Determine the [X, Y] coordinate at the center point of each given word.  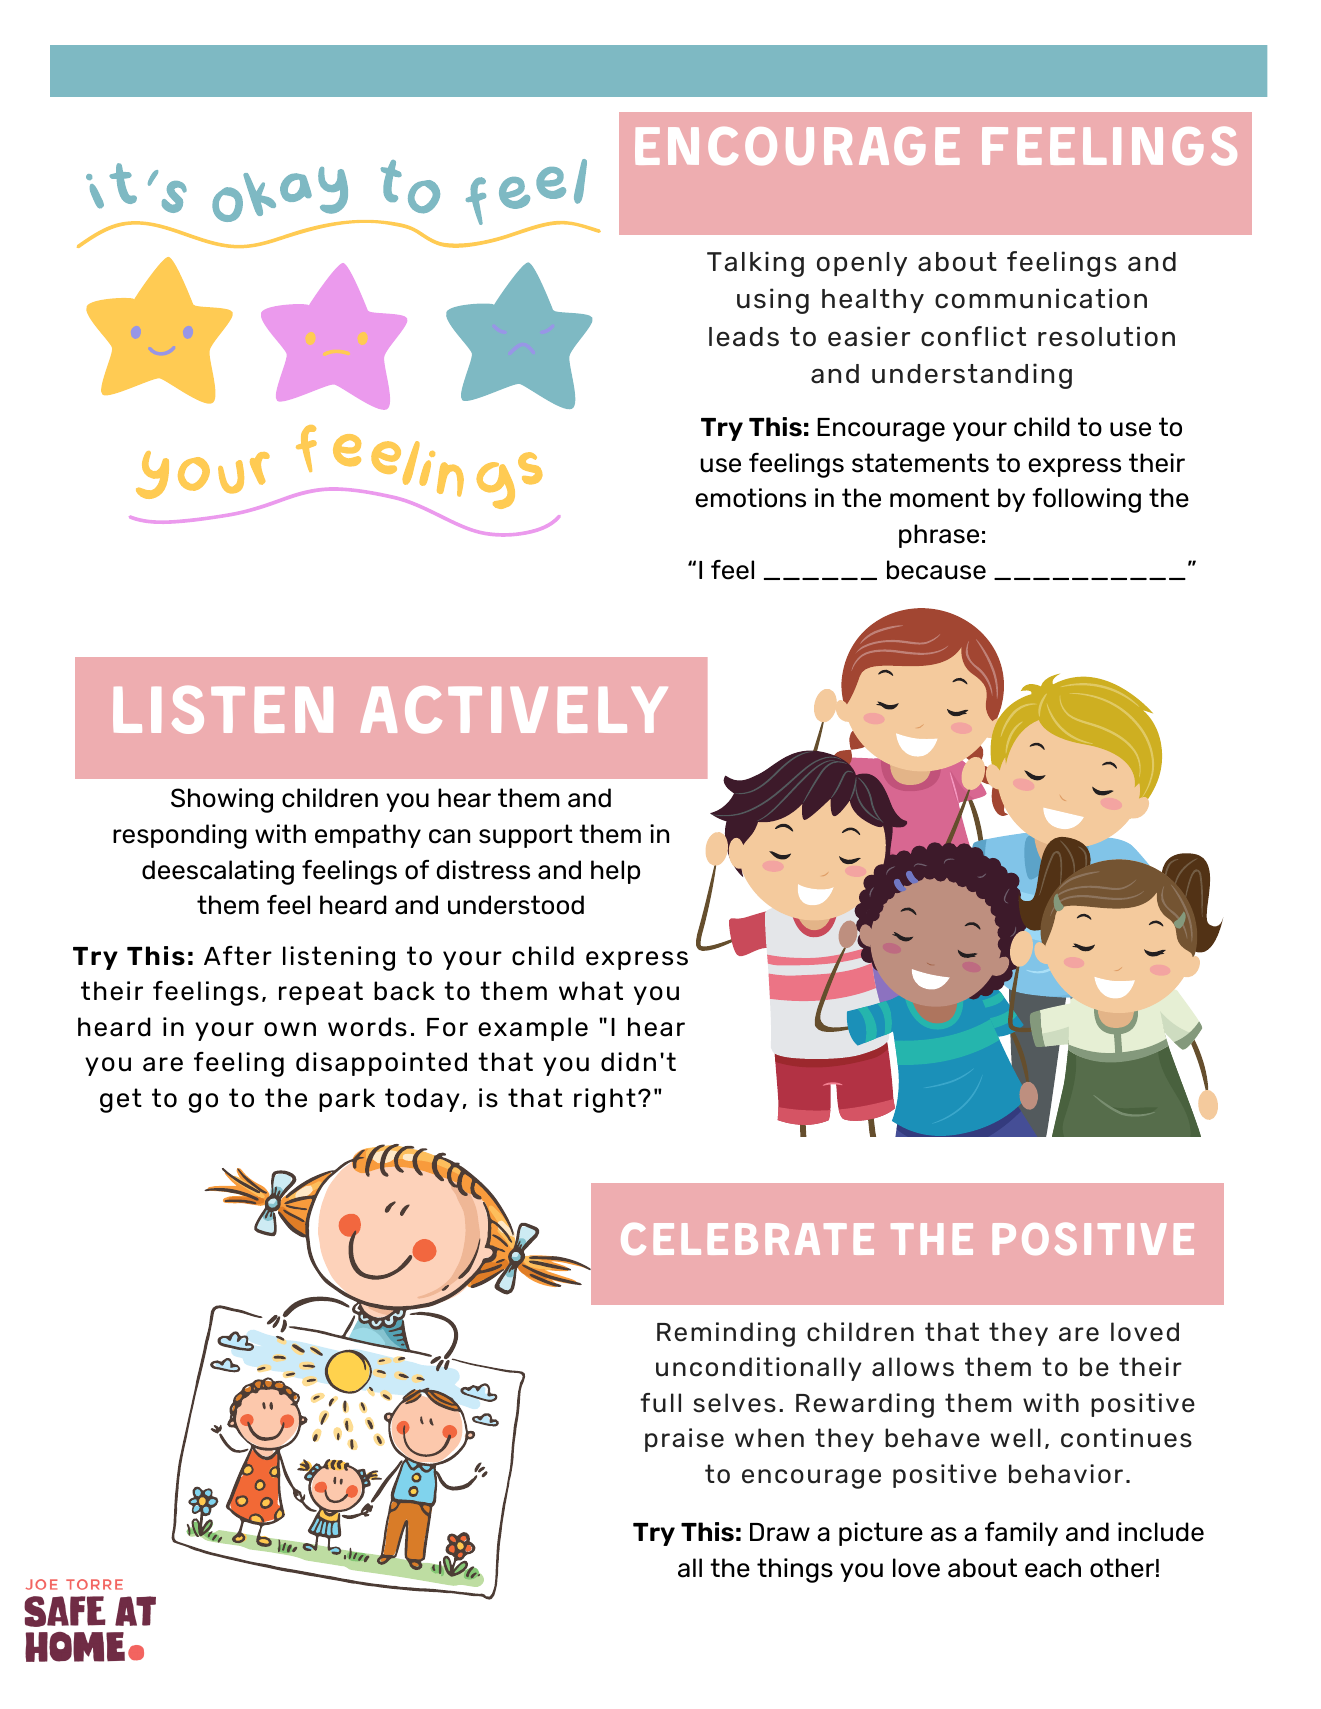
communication [1041, 298]
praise [684, 1440]
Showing [222, 800]
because [936, 570]
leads [744, 337]
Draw [780, 1532]
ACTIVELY [514, 709]
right [605, 1100]
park [347, 1100]
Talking [755, 264]
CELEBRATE [747, 1239]
